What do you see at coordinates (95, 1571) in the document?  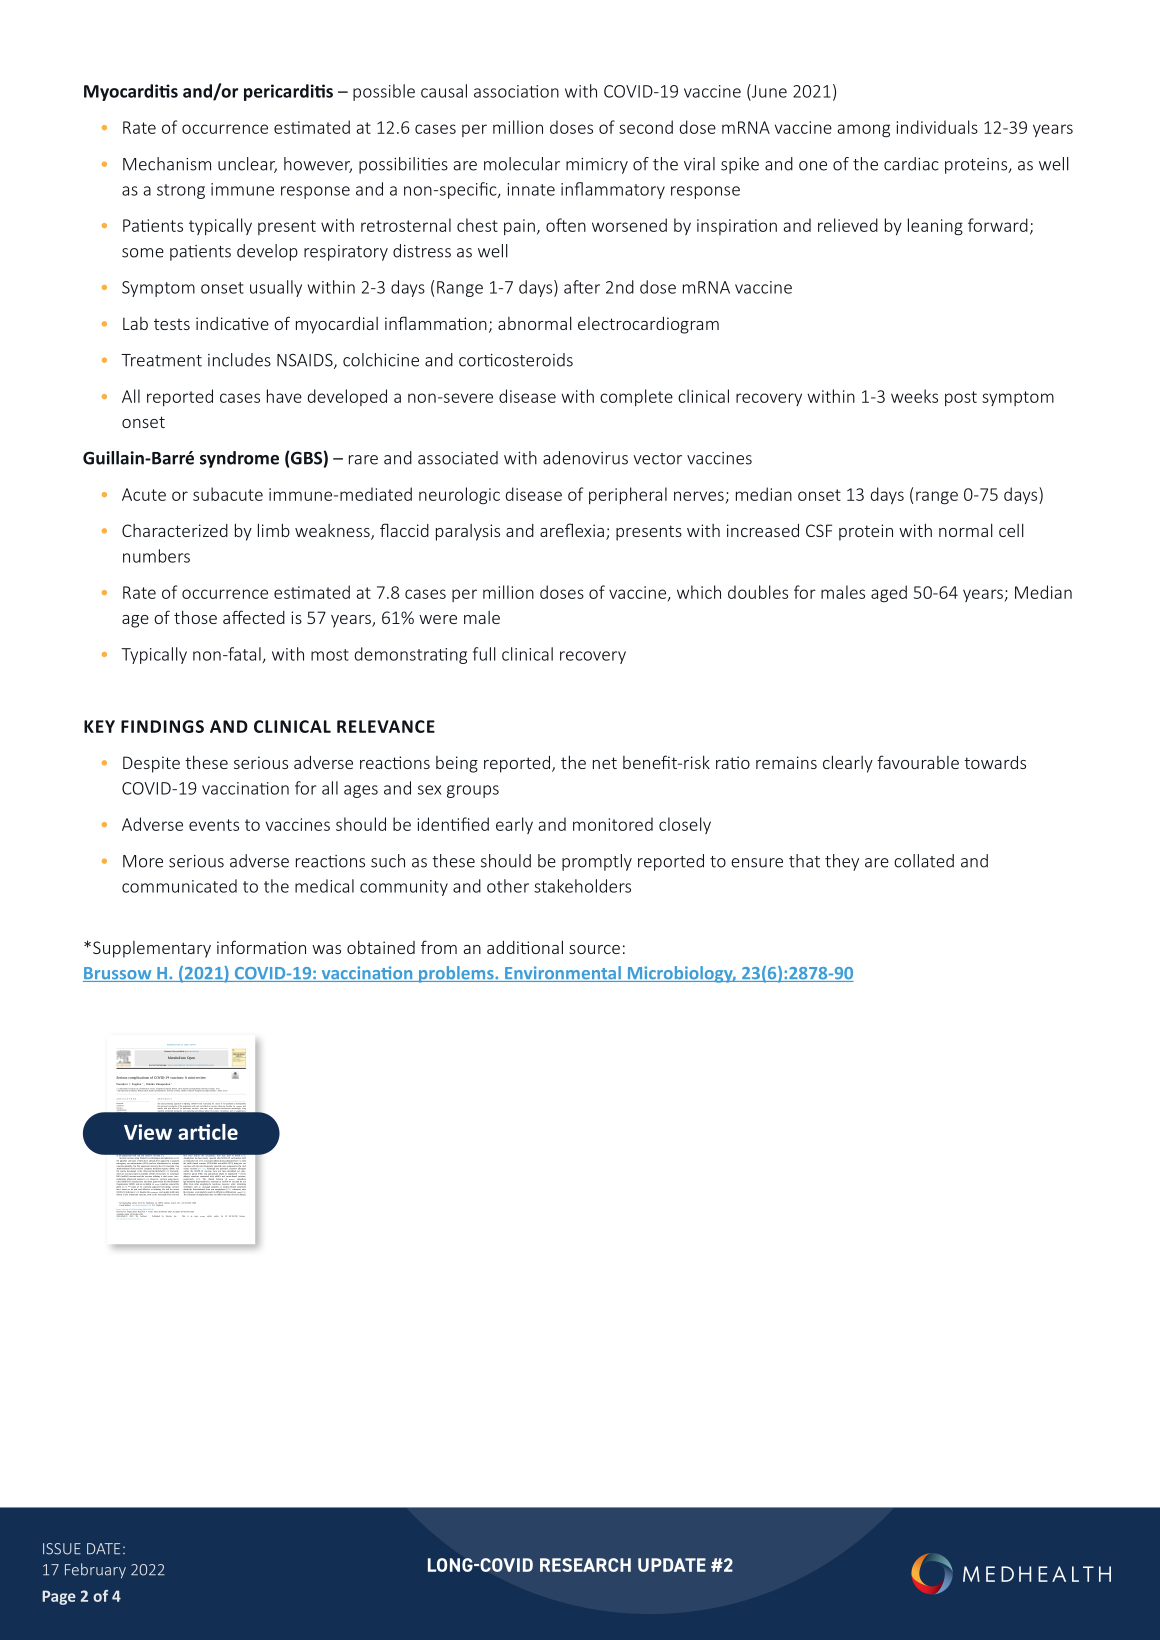 I see `February` at bounding box center [95, 1571].
